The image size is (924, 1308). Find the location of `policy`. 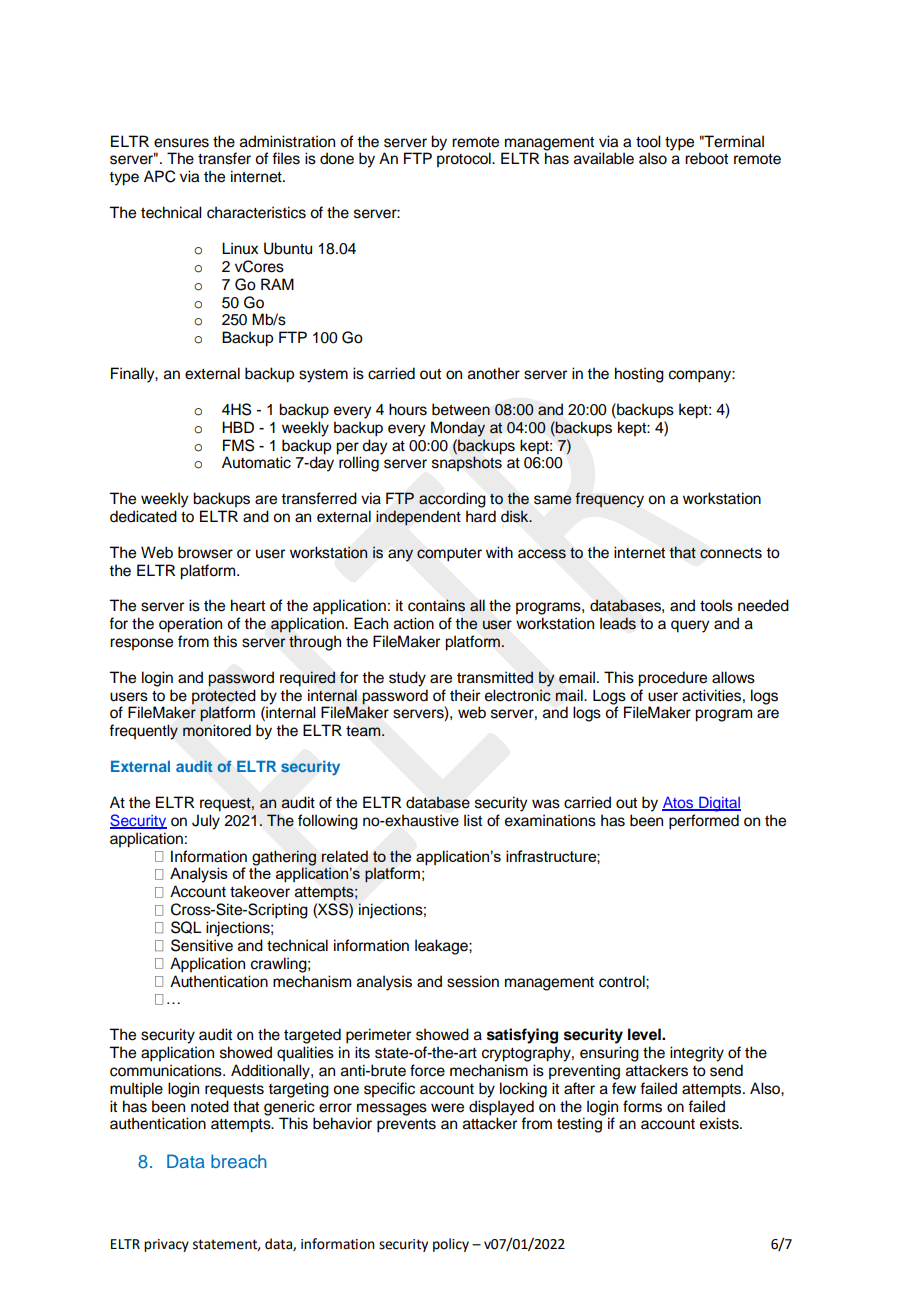

policy is located at coordinates (451, 1245).
